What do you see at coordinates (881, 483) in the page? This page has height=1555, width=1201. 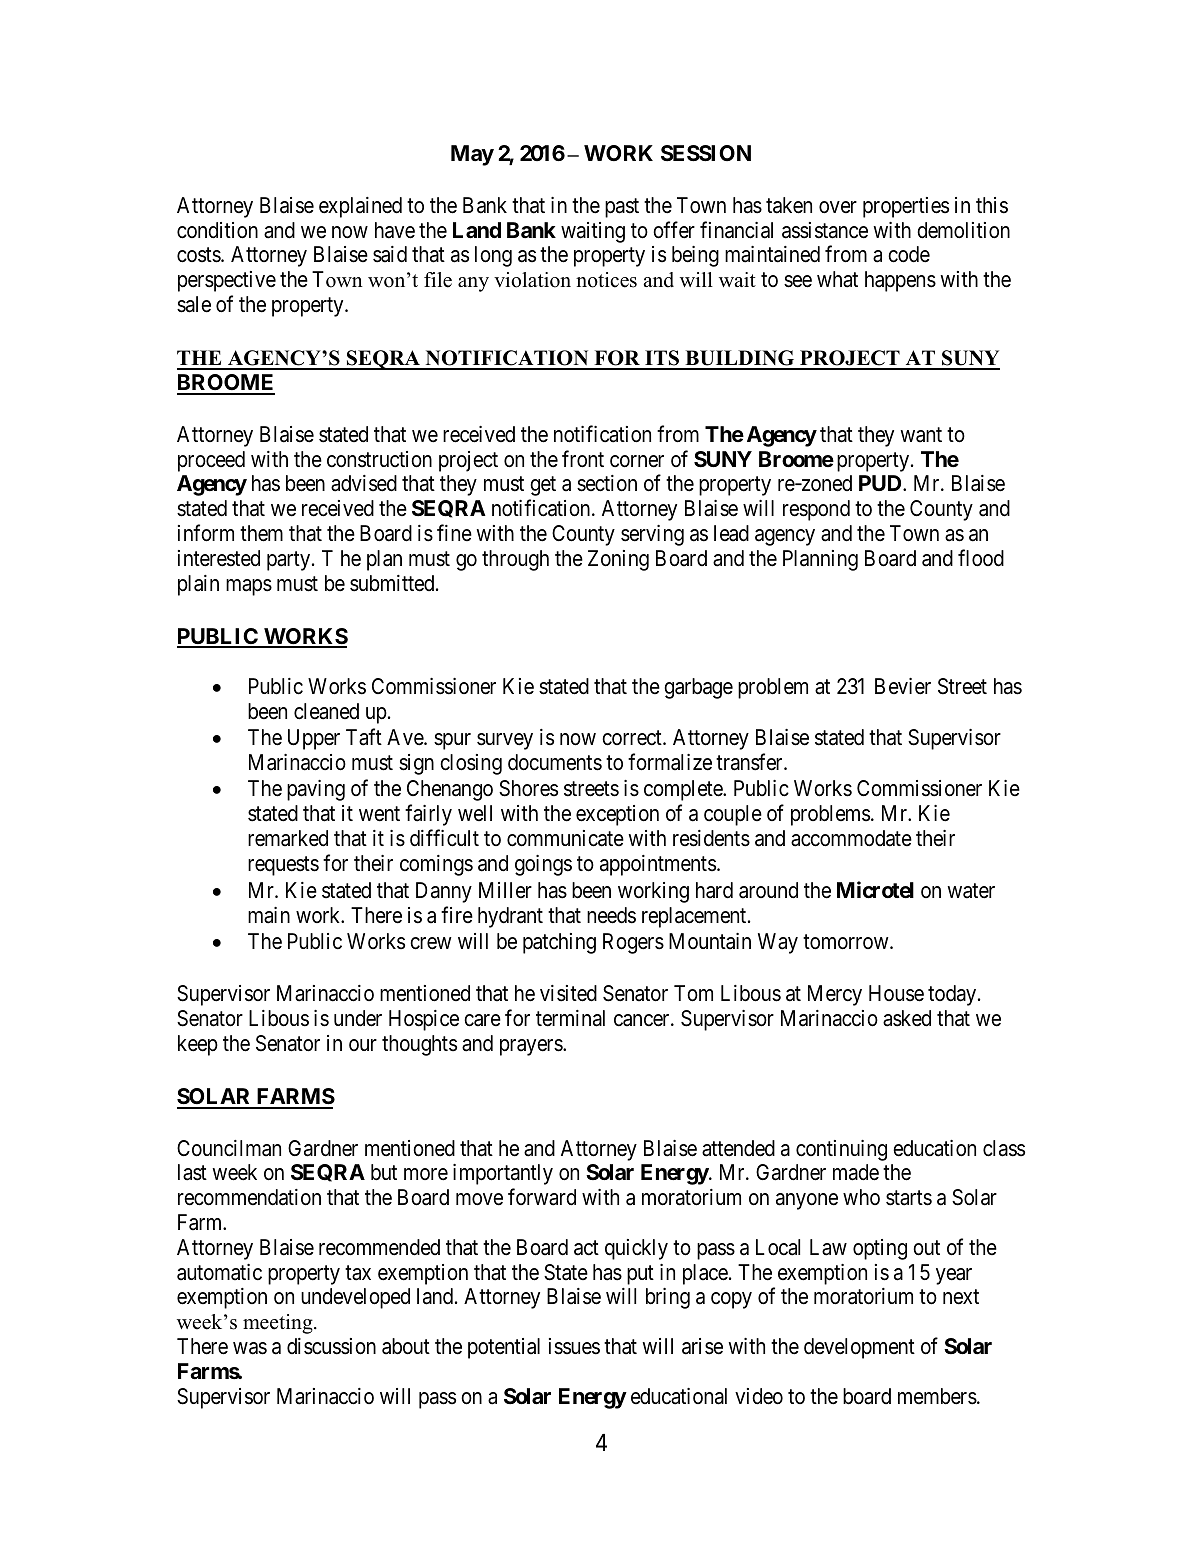 I see `PUD` at bounding box center [881, 483].
